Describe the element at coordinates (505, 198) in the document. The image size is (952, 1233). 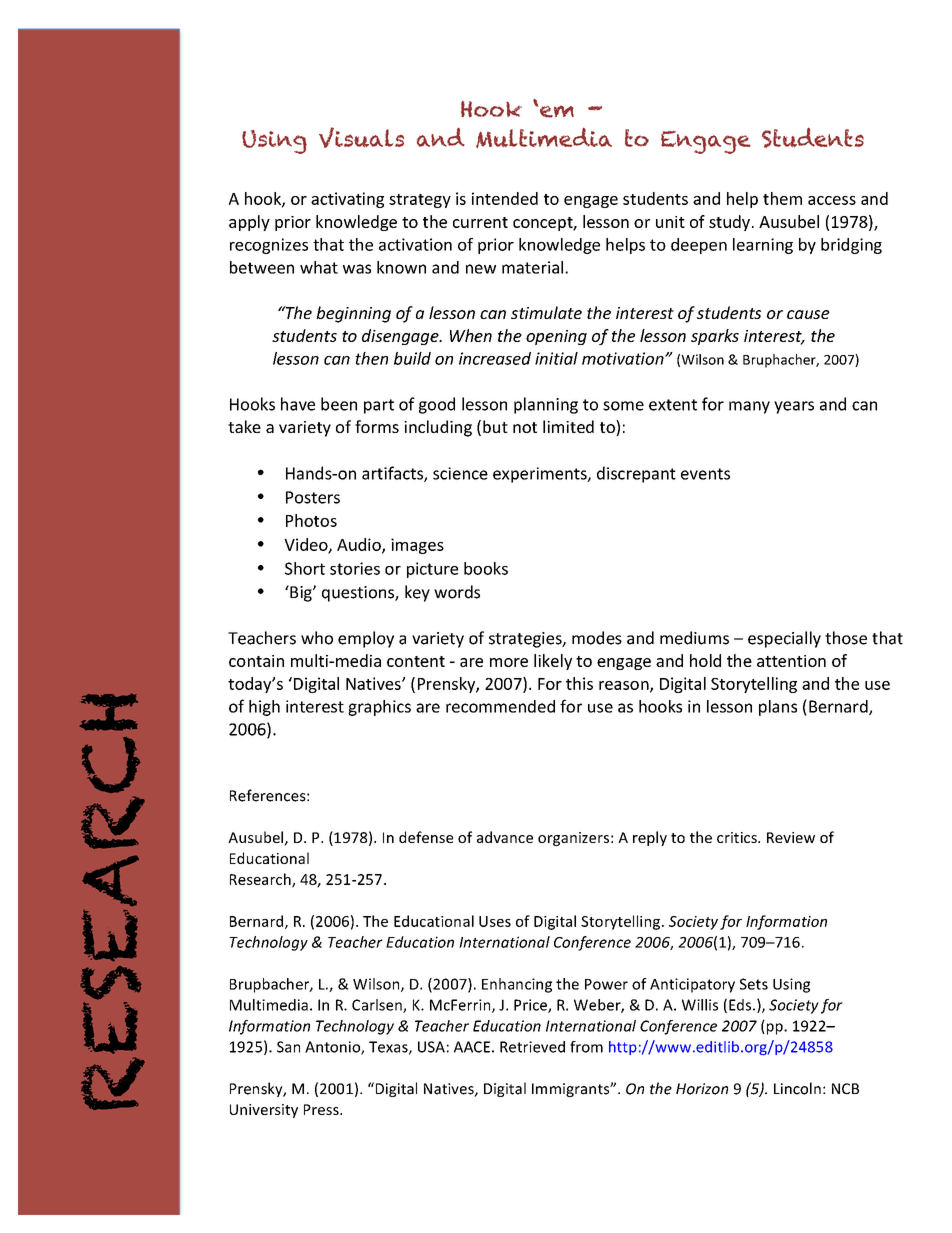
I see `intended` at that location.
